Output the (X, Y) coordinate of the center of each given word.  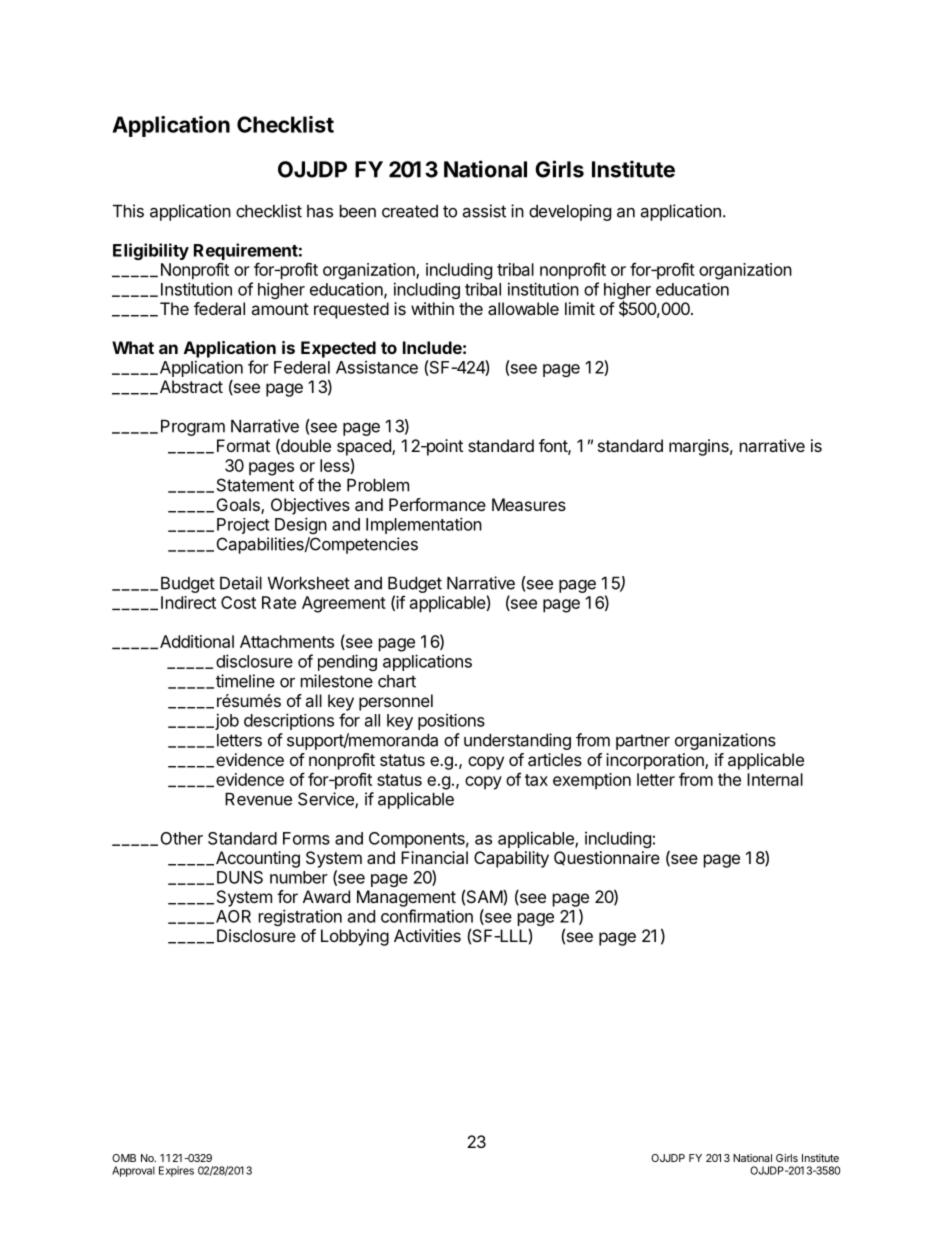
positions (451, 722)
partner (643, 742)
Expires (176, 1171)
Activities (427, 935)
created (410, 211)
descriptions (289, 721)
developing (570, 212)
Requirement (246, 251)
